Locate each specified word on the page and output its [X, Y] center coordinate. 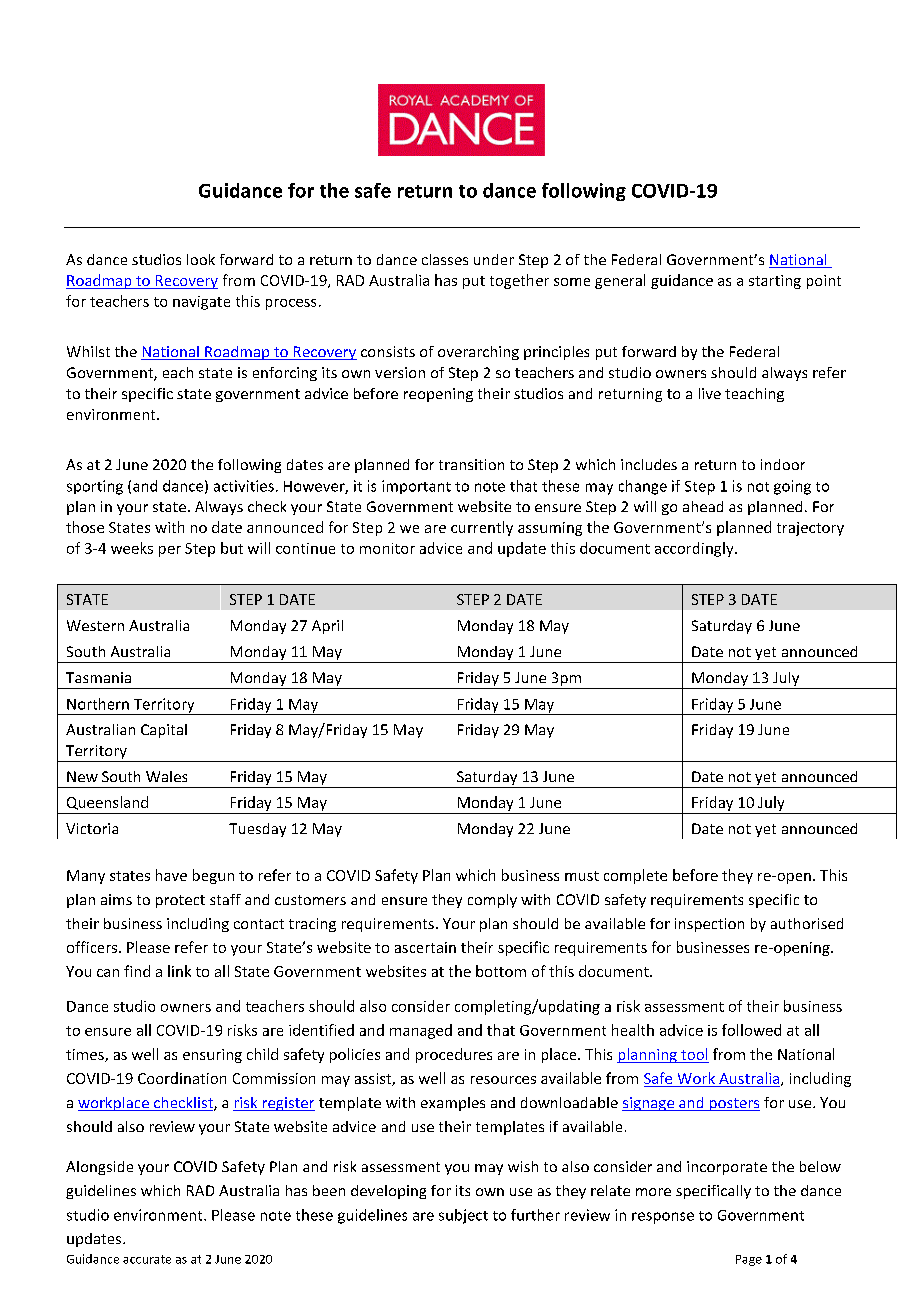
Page [749, 1260]
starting [775, 282]
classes [445, 259]
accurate [147, 1259]
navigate [201, 303]
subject [463, 1216]
